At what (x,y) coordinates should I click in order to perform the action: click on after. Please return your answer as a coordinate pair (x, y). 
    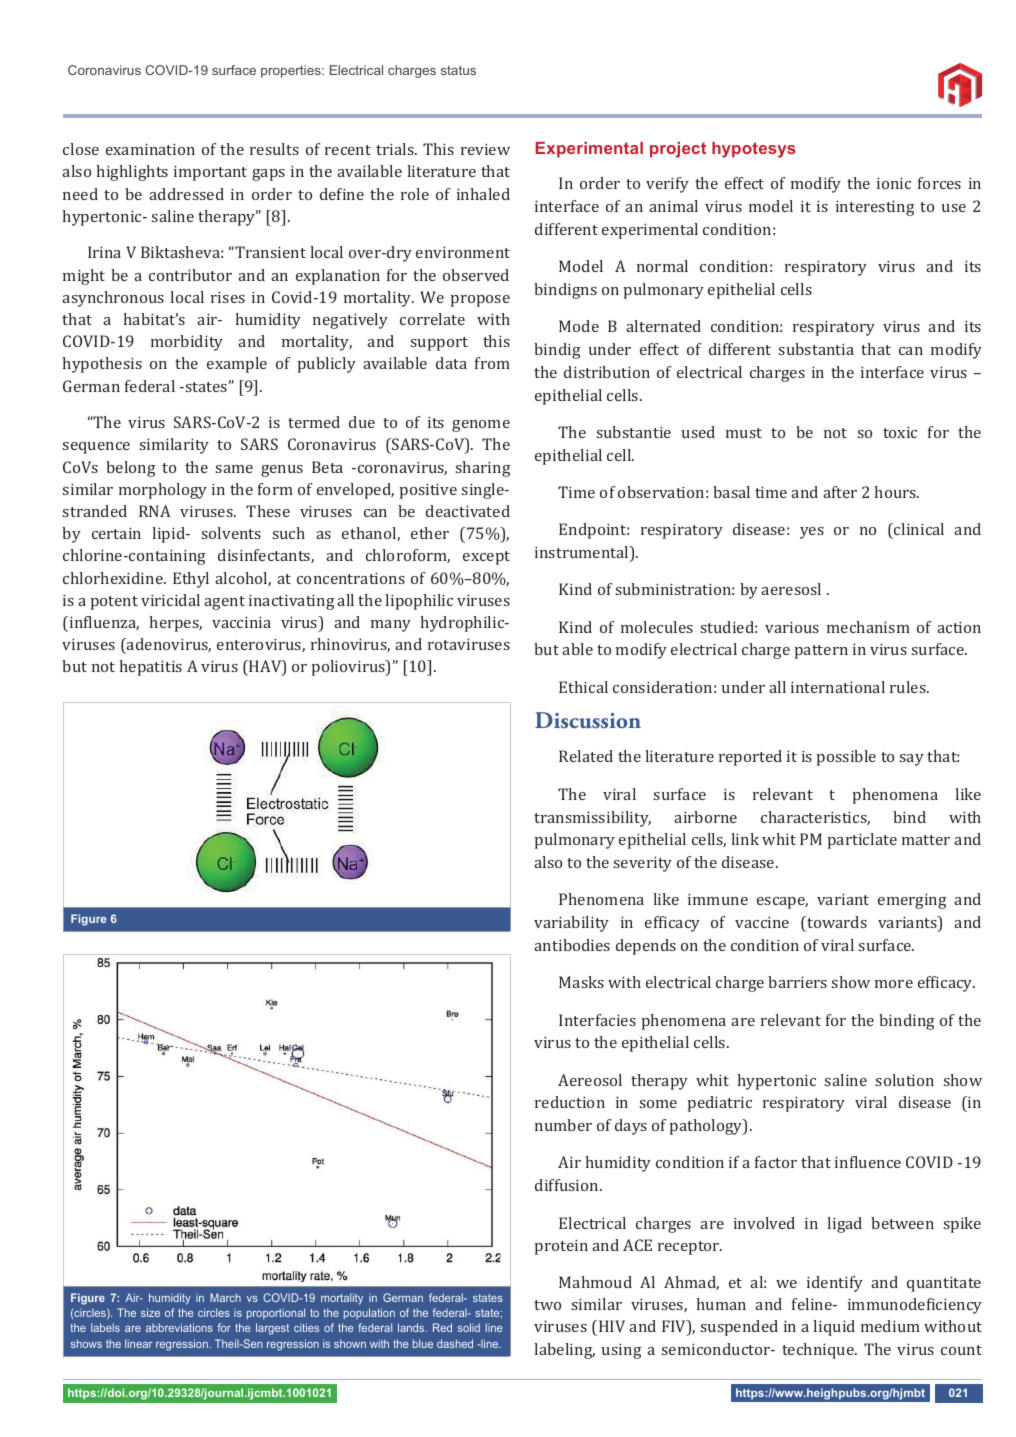
    Looking at the image, I should click on (840, 492).
